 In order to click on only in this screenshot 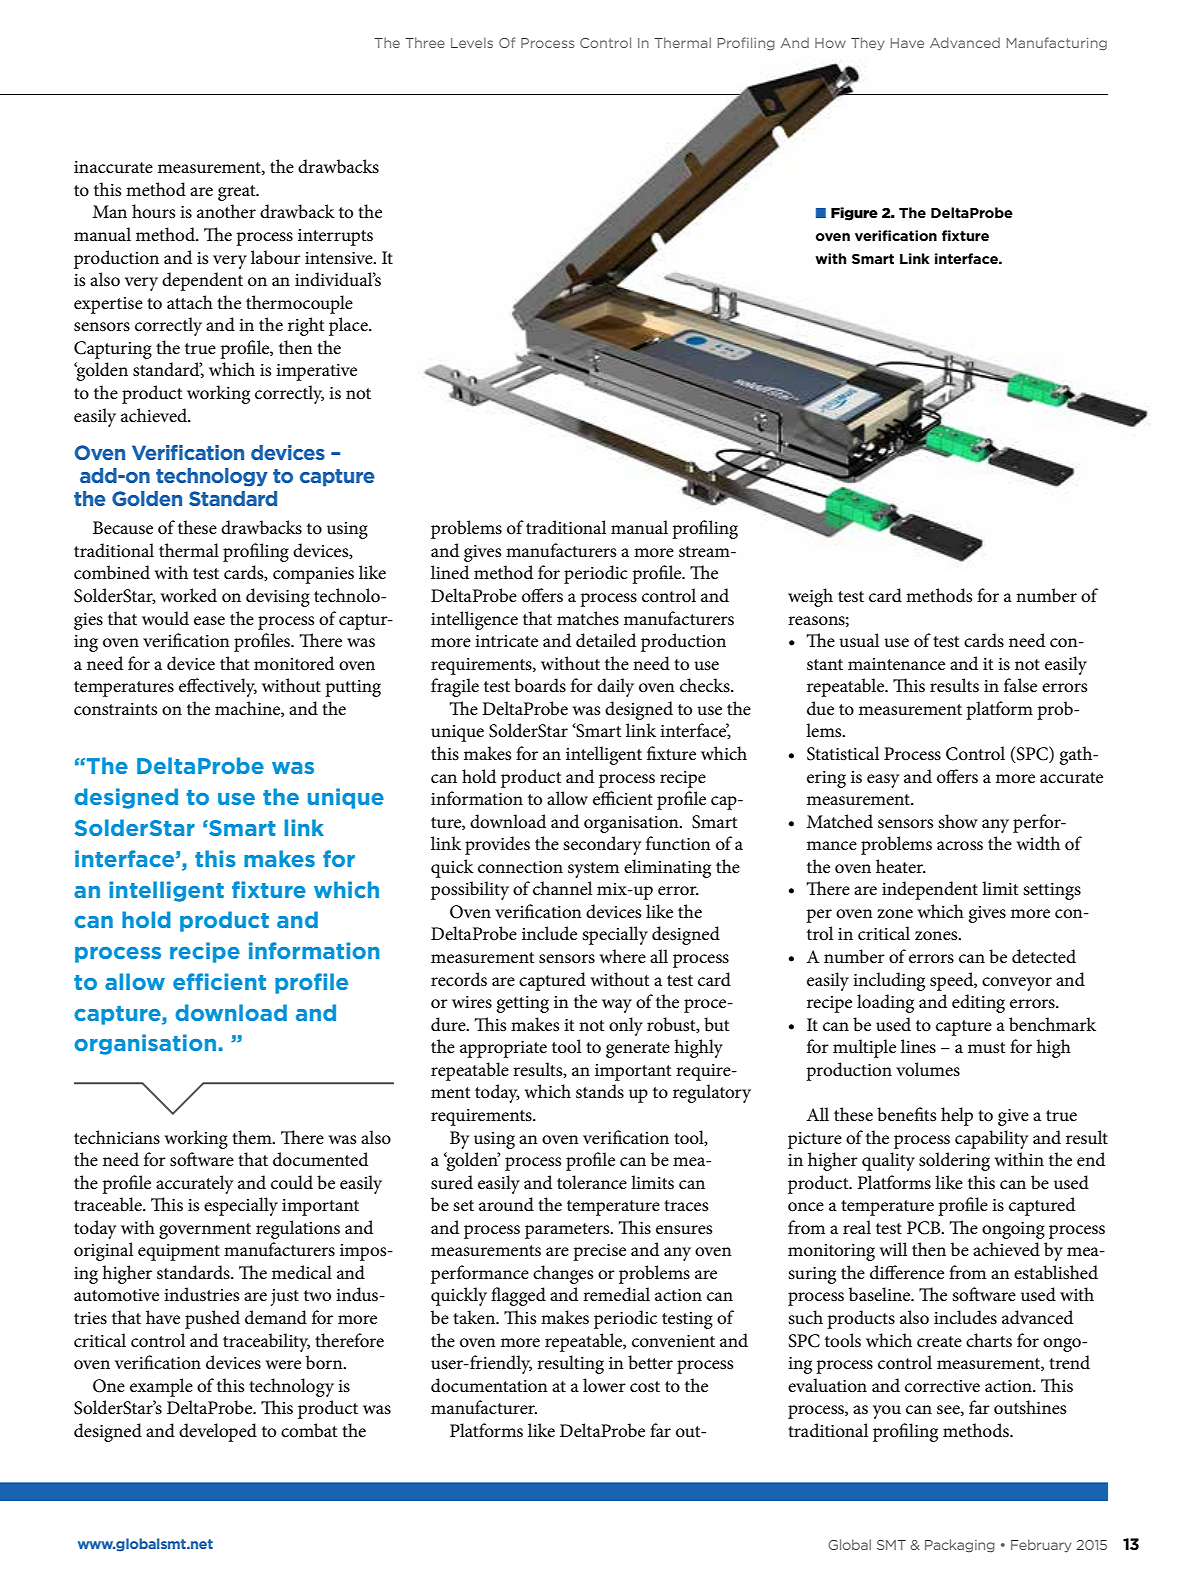, I will do `click(626, 1026)`.
